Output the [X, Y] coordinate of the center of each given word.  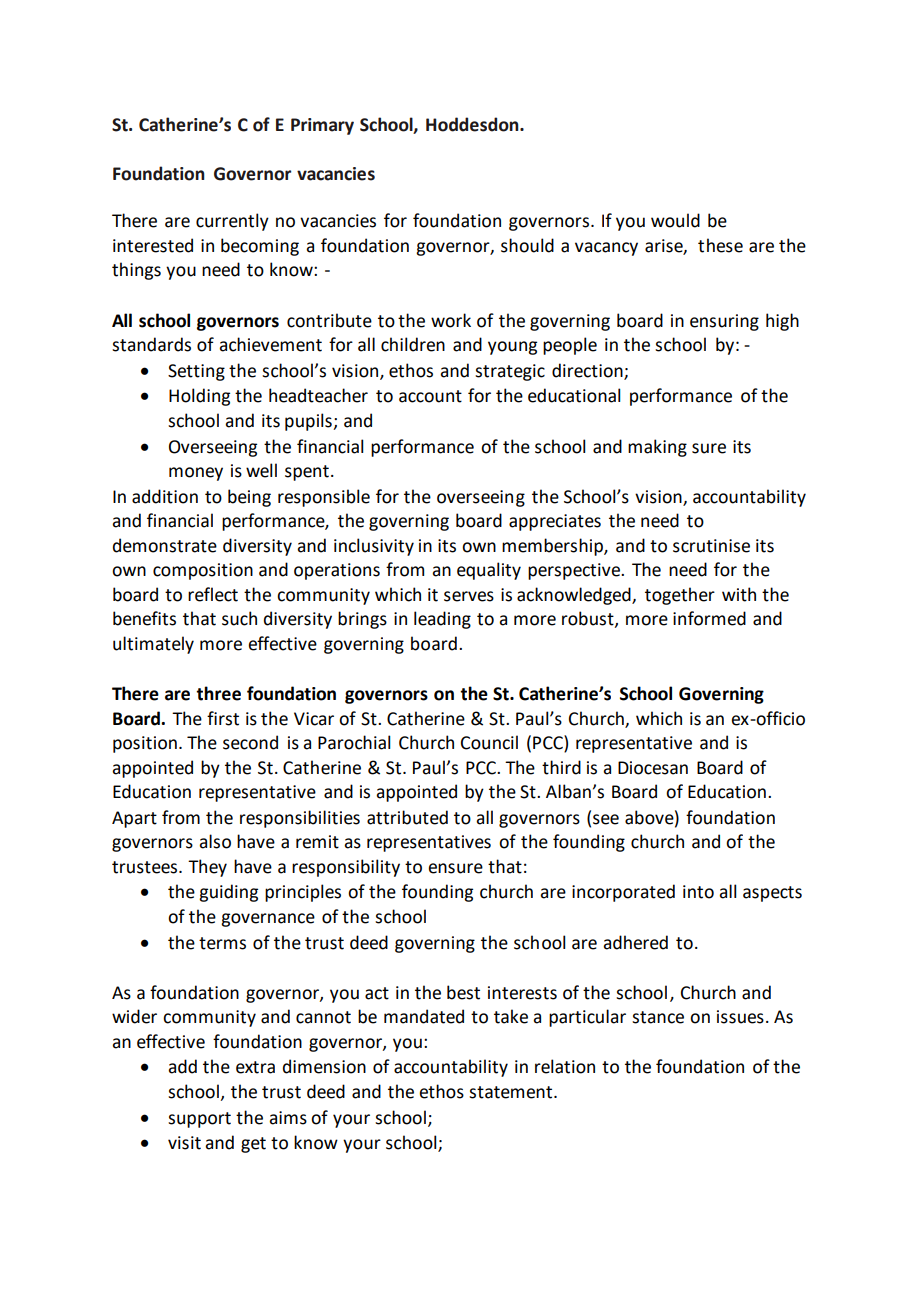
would [675, 220]
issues [740, 1017]
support [199, 1120]
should [527, 245]
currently [232, 222]
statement [512, 1092]
